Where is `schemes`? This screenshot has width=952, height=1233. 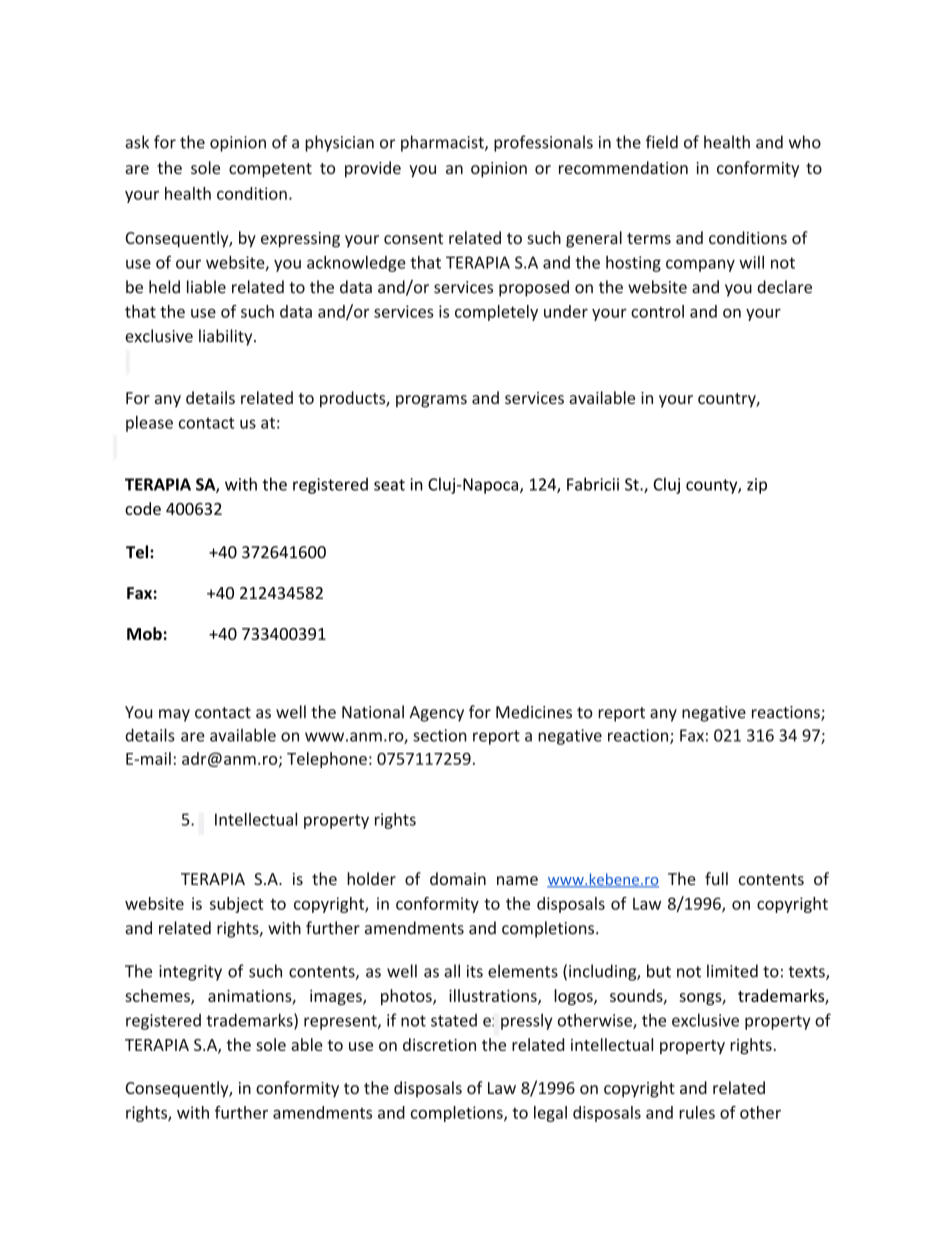 schemes is located at coordinates (158, 996).
